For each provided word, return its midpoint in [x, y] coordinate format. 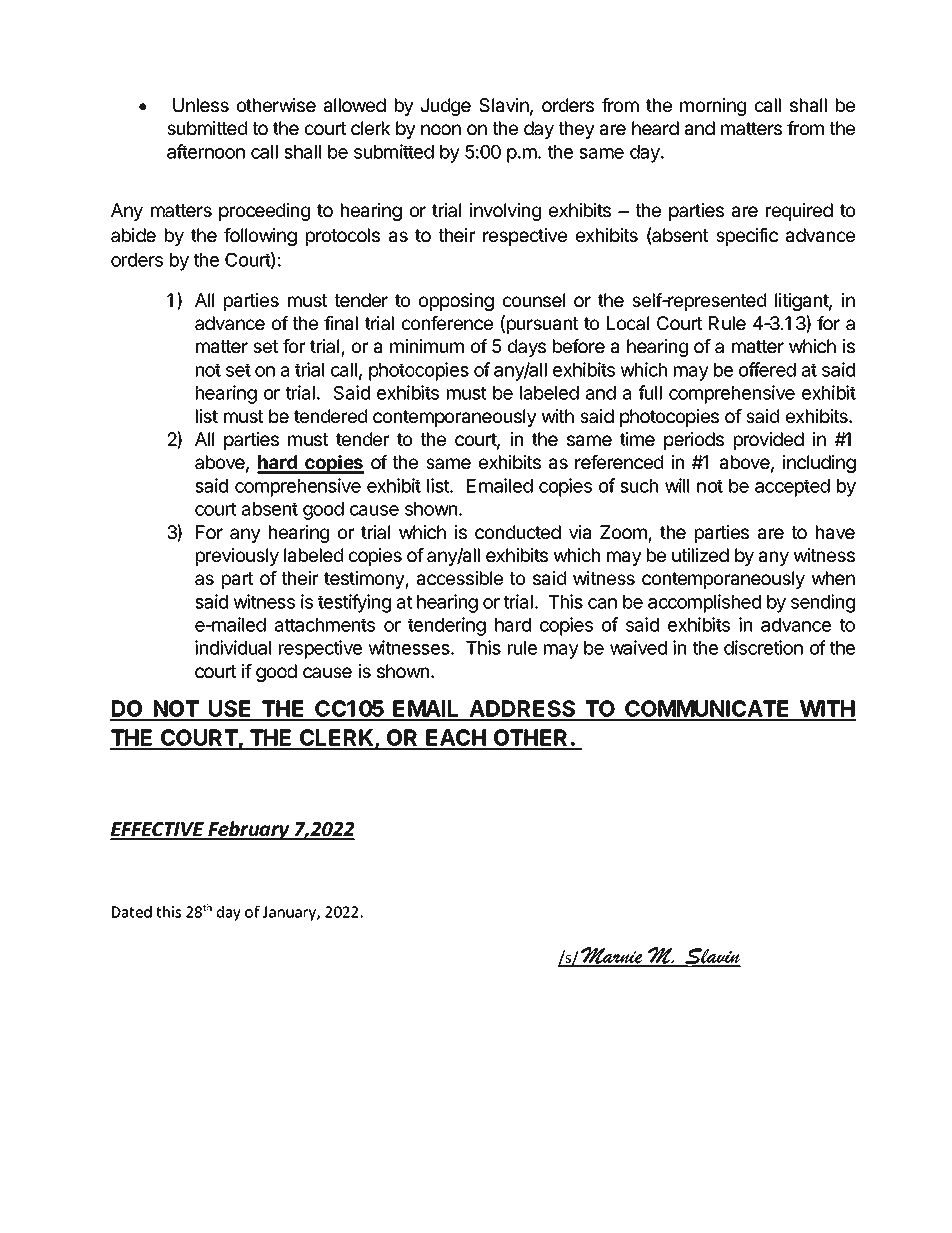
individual [233, 647]
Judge [446, 107]
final [341, 323]
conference [447, 323]
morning [713, 107]
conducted [518, 532]
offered [767, 369]
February [249, 830]
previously [237, 557]
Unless [201, 105]
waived [638, 647]
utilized [700, 555]
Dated [132, 912]
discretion [763, 647]
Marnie [612, 956]
